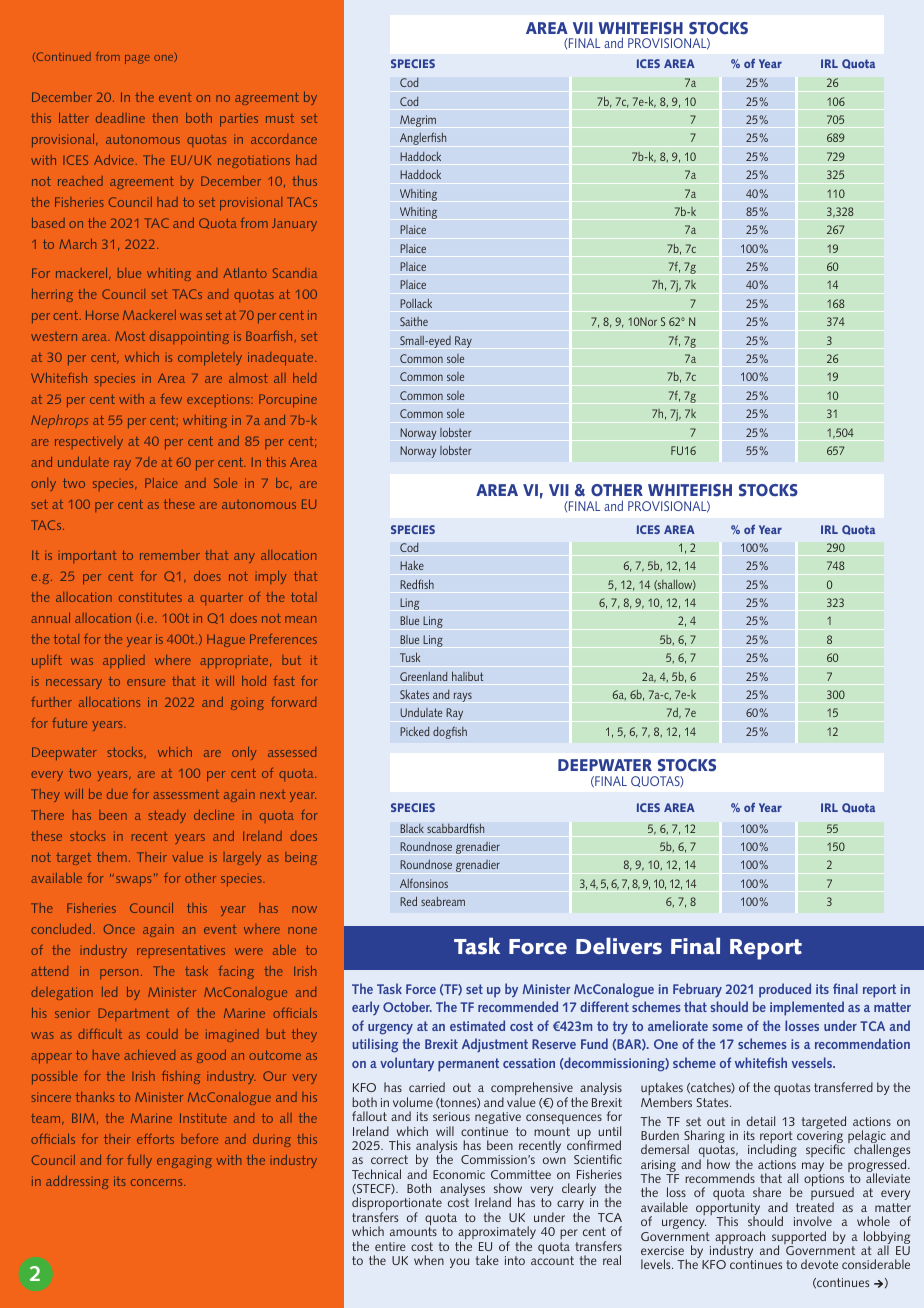 The image size is (924, 1308). I want to click on representatives, so click(181, 951).
